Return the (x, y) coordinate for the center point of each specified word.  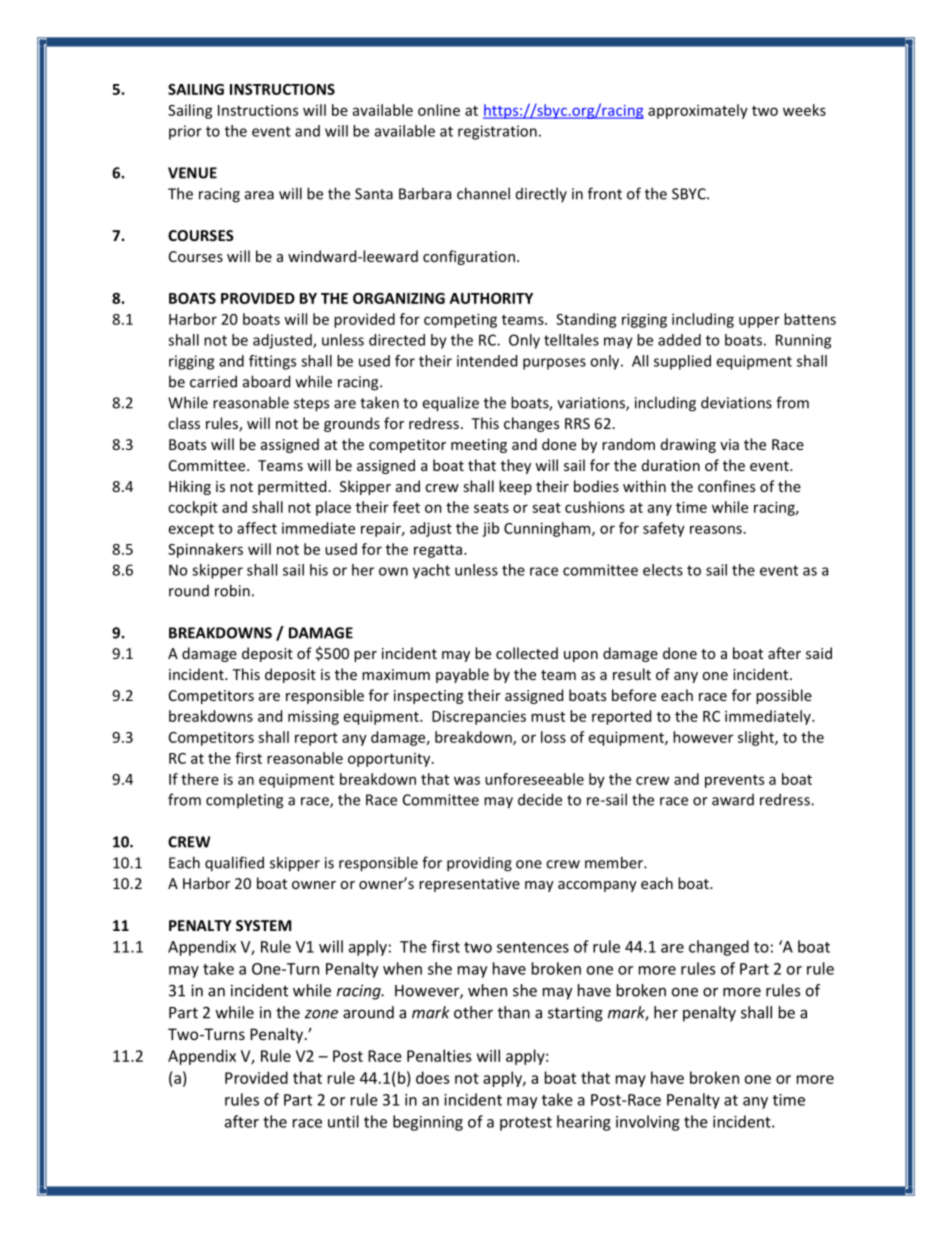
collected (527, 653)
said (819, 653)
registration (497, 132)
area (259, 195)
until (343, 1121)
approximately (698, 111)
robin (232, 590)
